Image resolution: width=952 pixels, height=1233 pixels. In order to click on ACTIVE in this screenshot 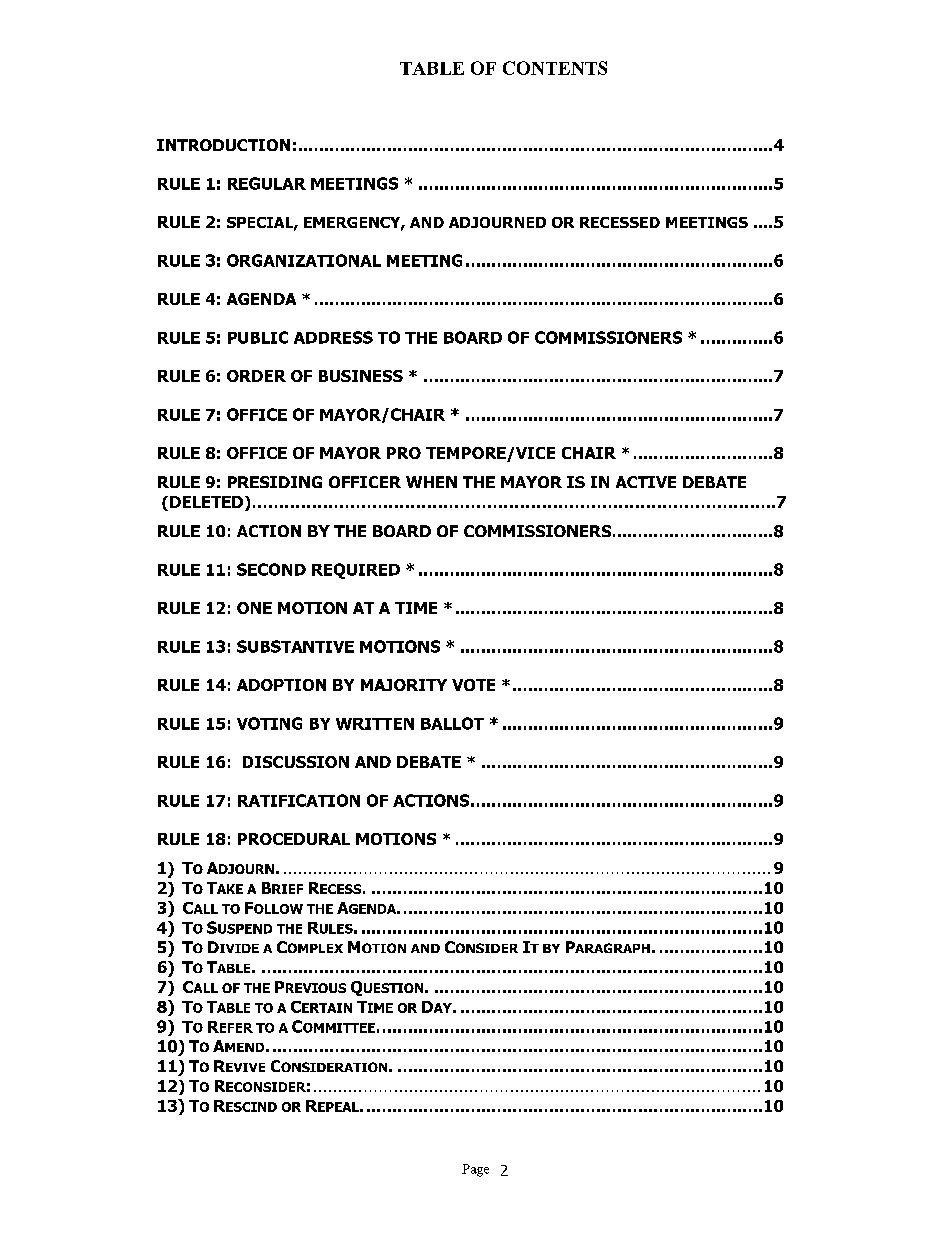, I will do `click(646, 482)`.
